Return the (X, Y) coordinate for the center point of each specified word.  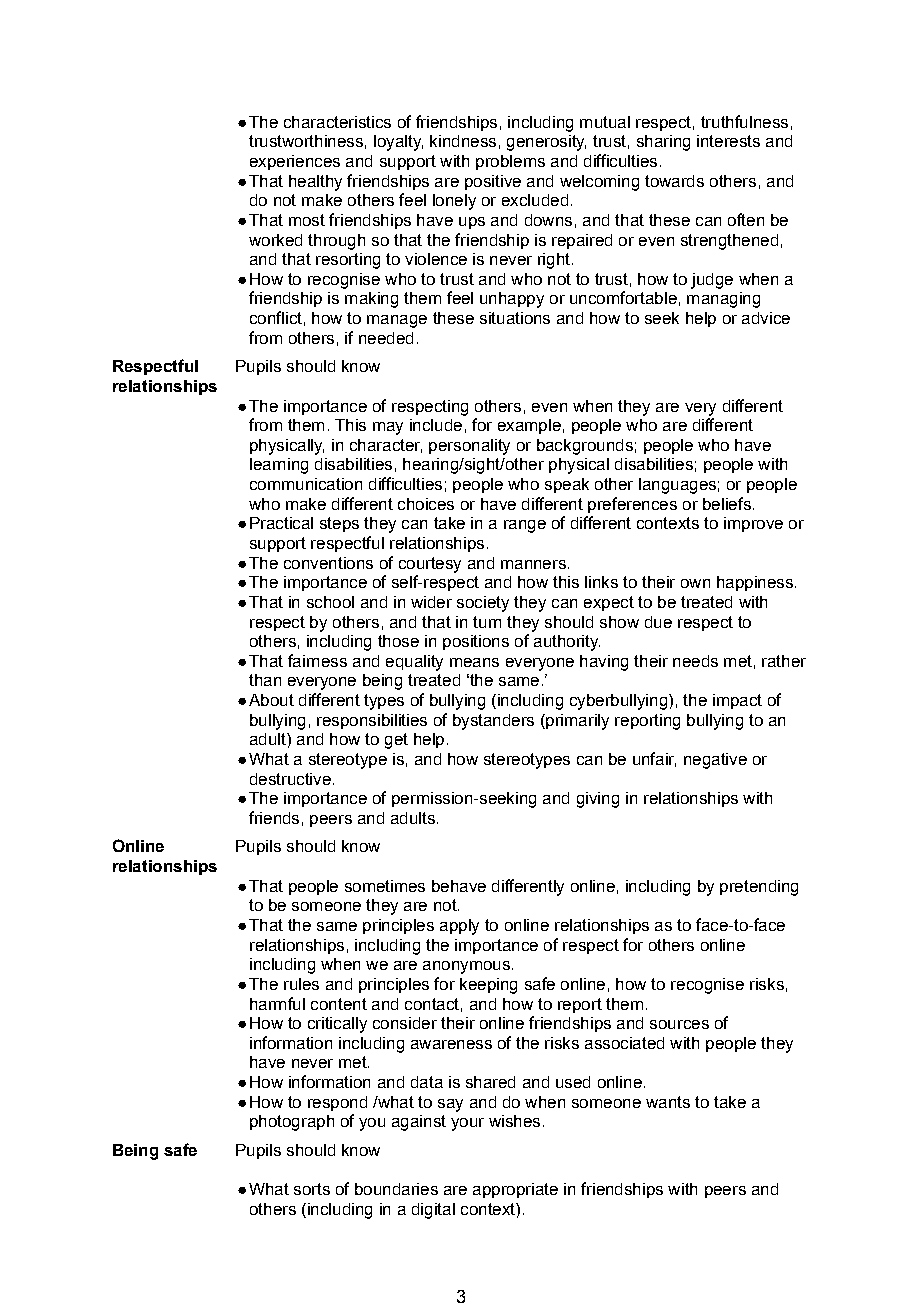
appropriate (515, 1190)
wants (668, 1102)
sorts (312, 1189)
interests (728, 141)
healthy (315, 183)
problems (510, 162)
